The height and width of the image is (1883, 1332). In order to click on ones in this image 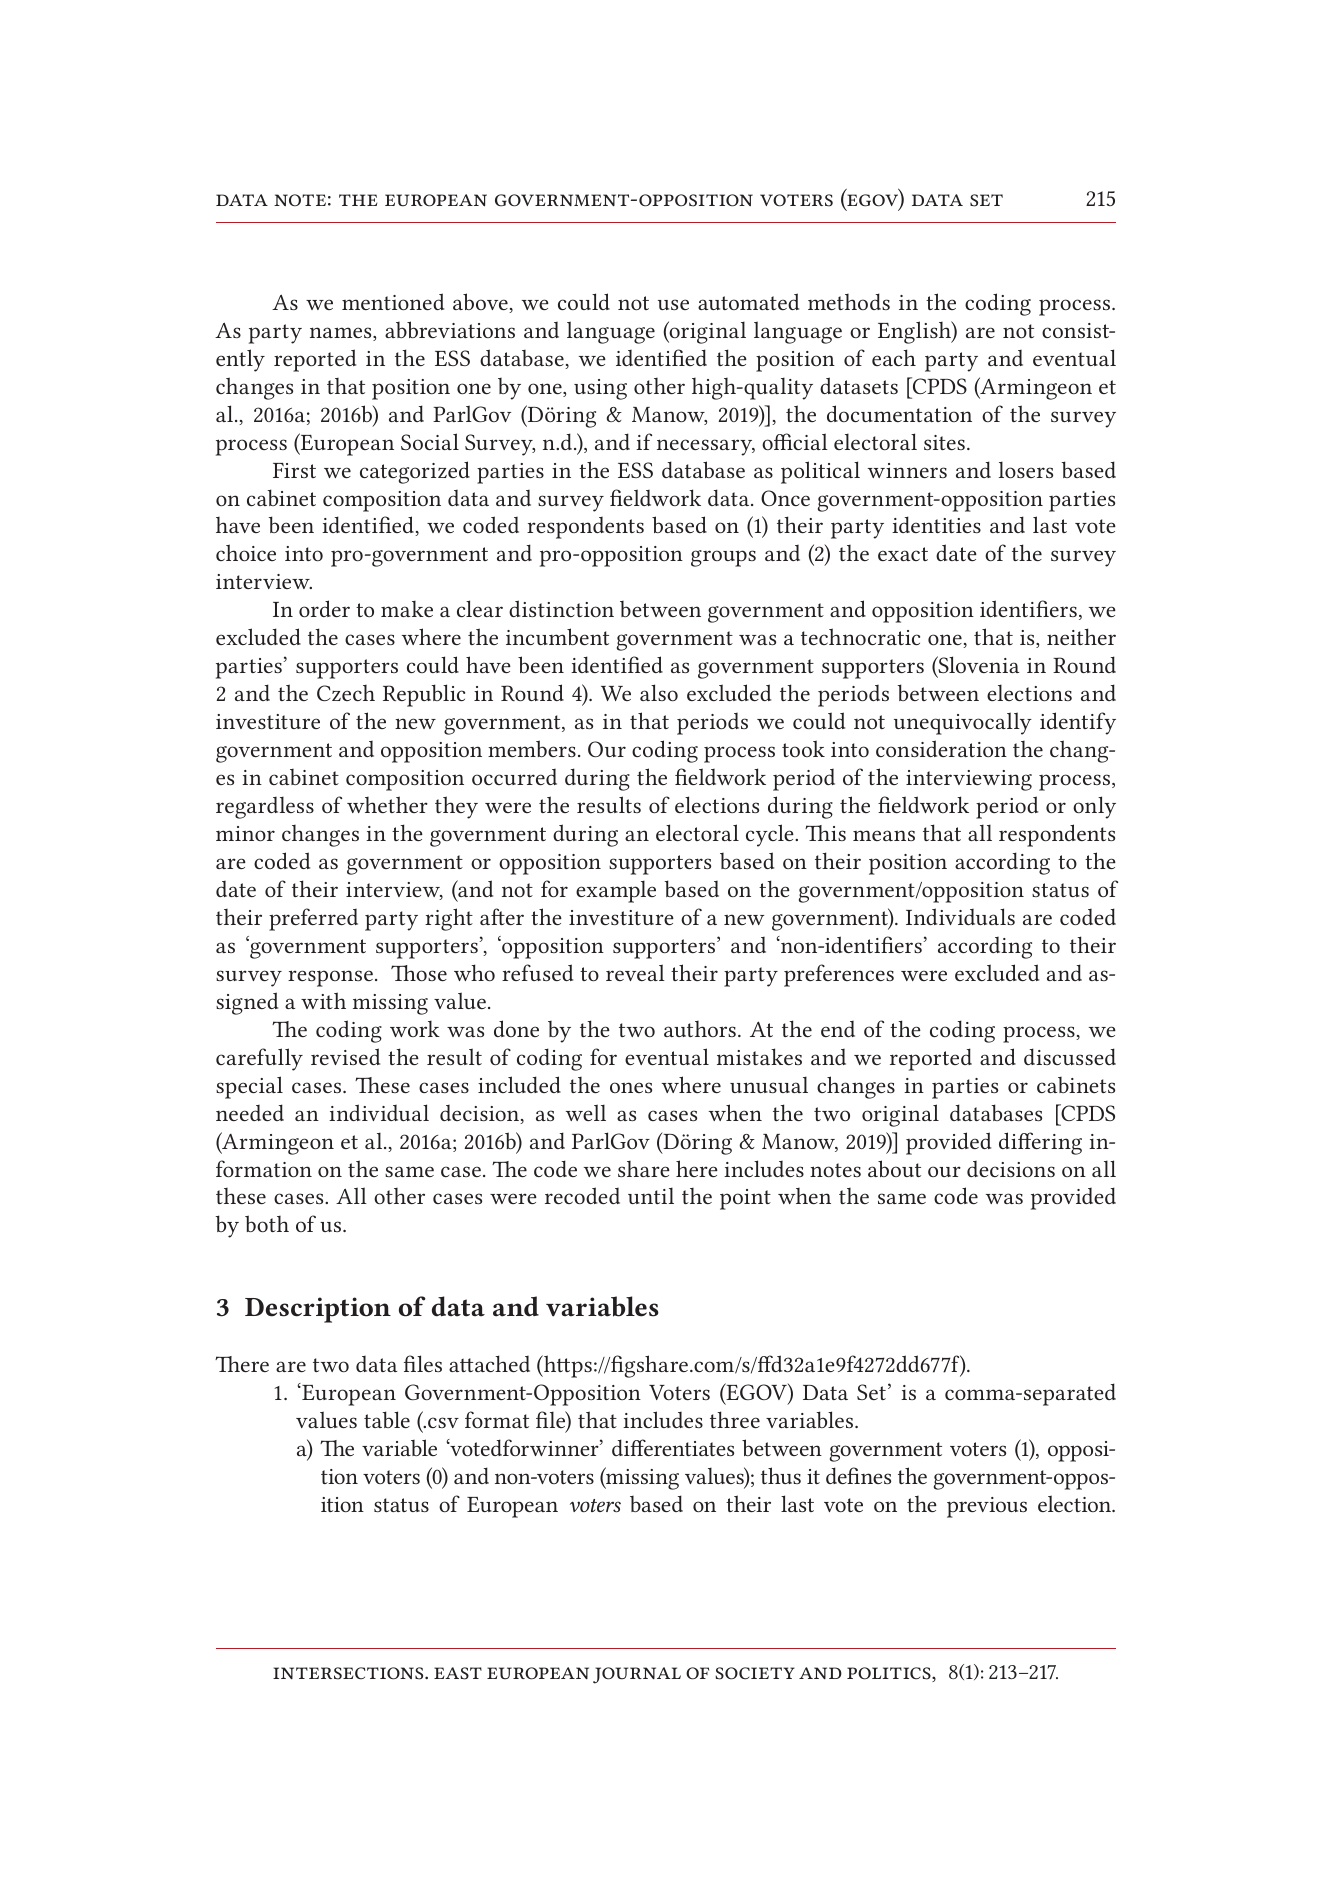, I will do `click(631, 1087)`.
